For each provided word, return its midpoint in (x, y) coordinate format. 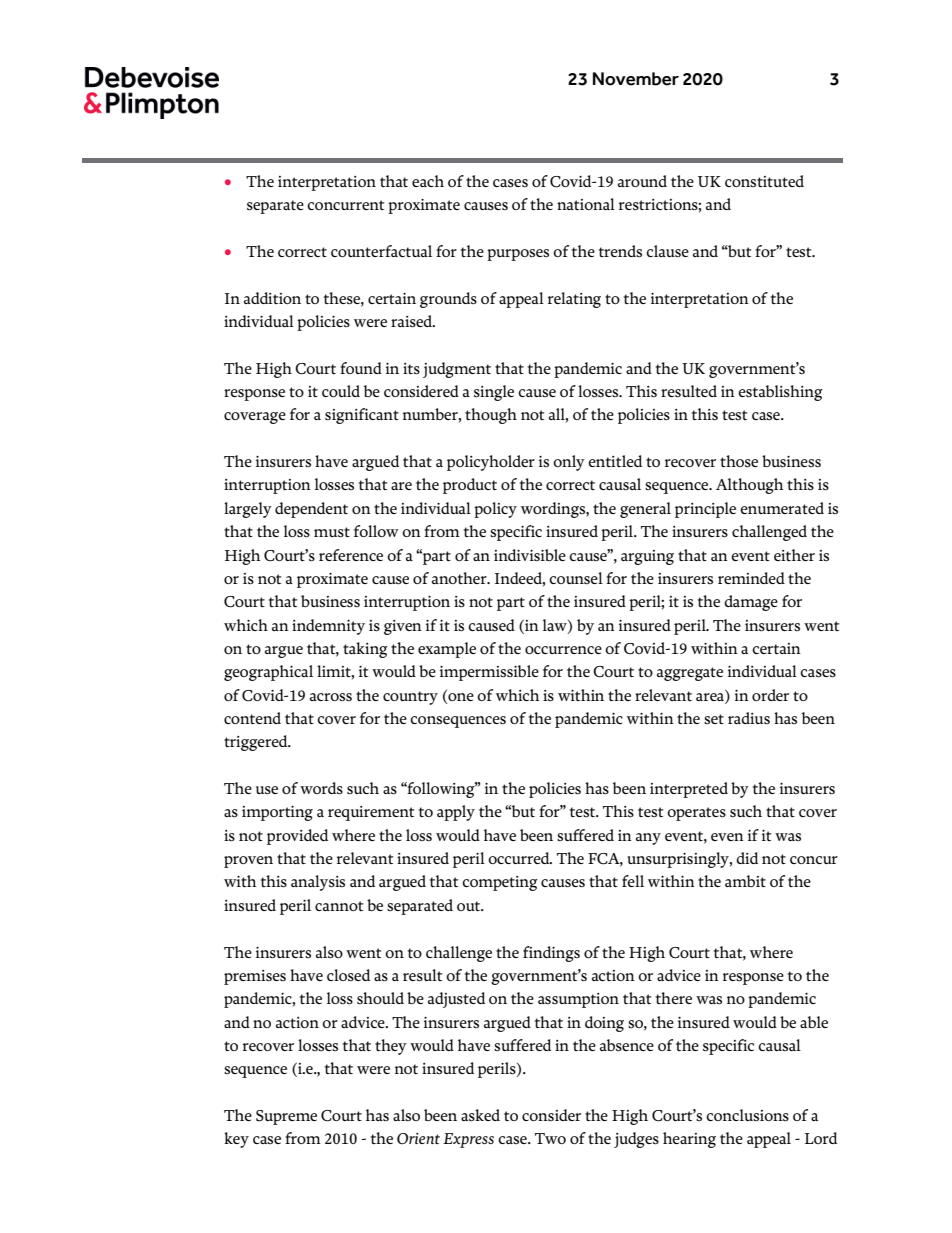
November (636, 79)
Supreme (286, 1117)
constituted (764, 181)
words (321, 788)
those (739, 461)
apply (456, 813)
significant (362, 416)
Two (550, 1138)
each (428, 181)
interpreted (689, 790)
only (569, 463)
